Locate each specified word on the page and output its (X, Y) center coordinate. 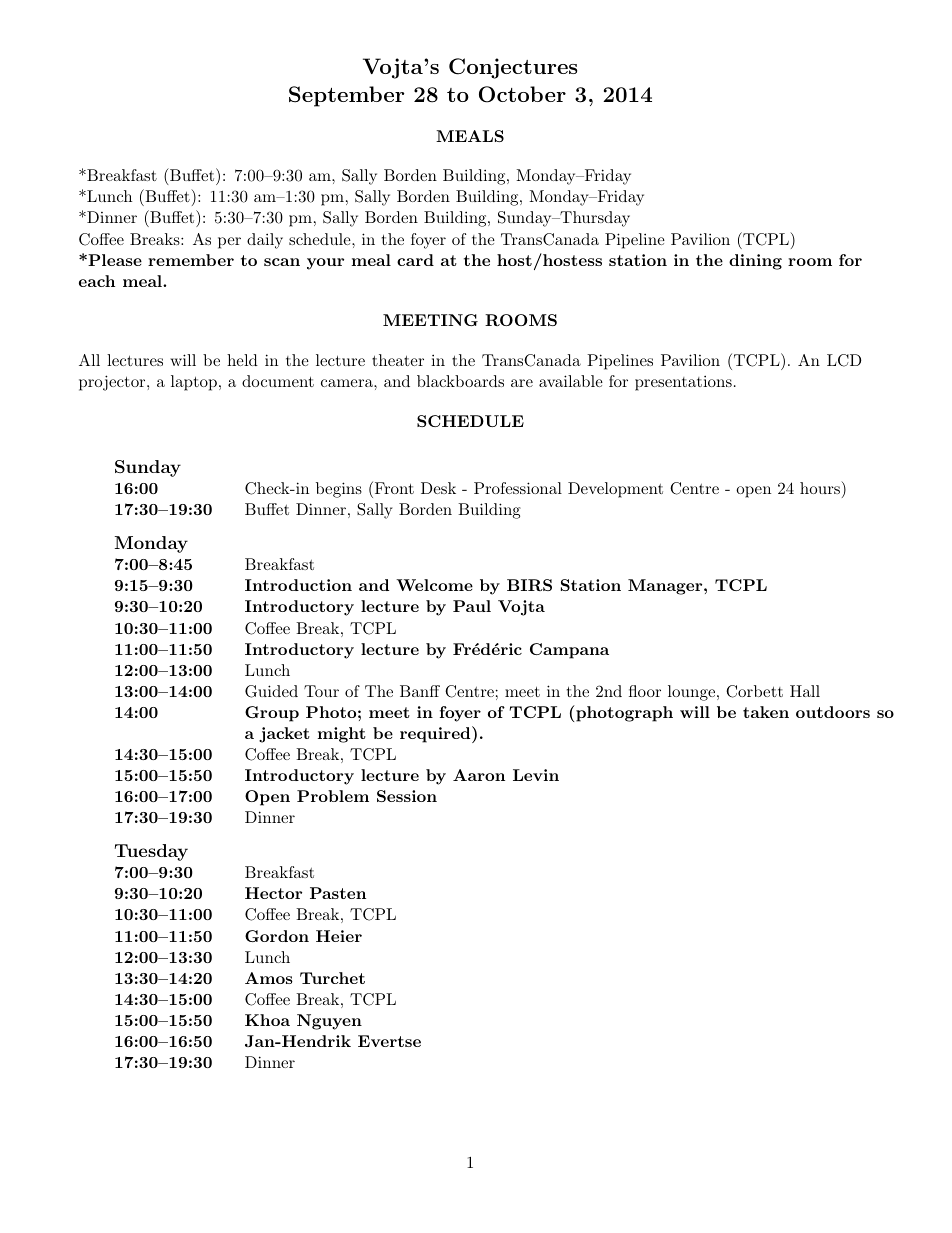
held (242, 360)
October (522, 94)
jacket (284, 735)
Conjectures (513, 68)
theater (398, 360)
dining (755, 262)
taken (766, 712)
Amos (269, 978)
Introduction (298, 585)
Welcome (434, 585)
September (347, 96)
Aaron (479, 775)
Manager (666, 587)
